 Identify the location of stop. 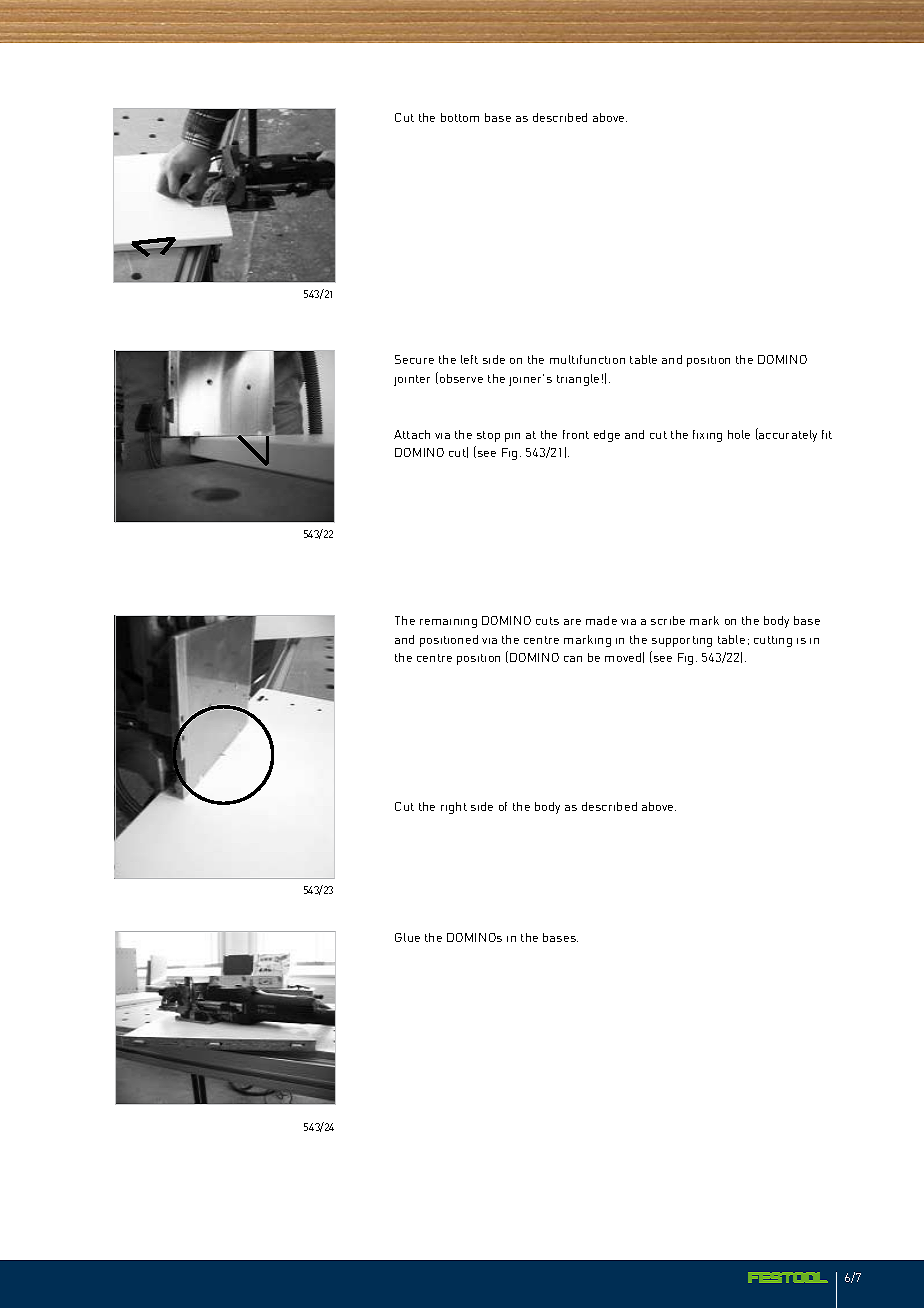
(488, 436).
